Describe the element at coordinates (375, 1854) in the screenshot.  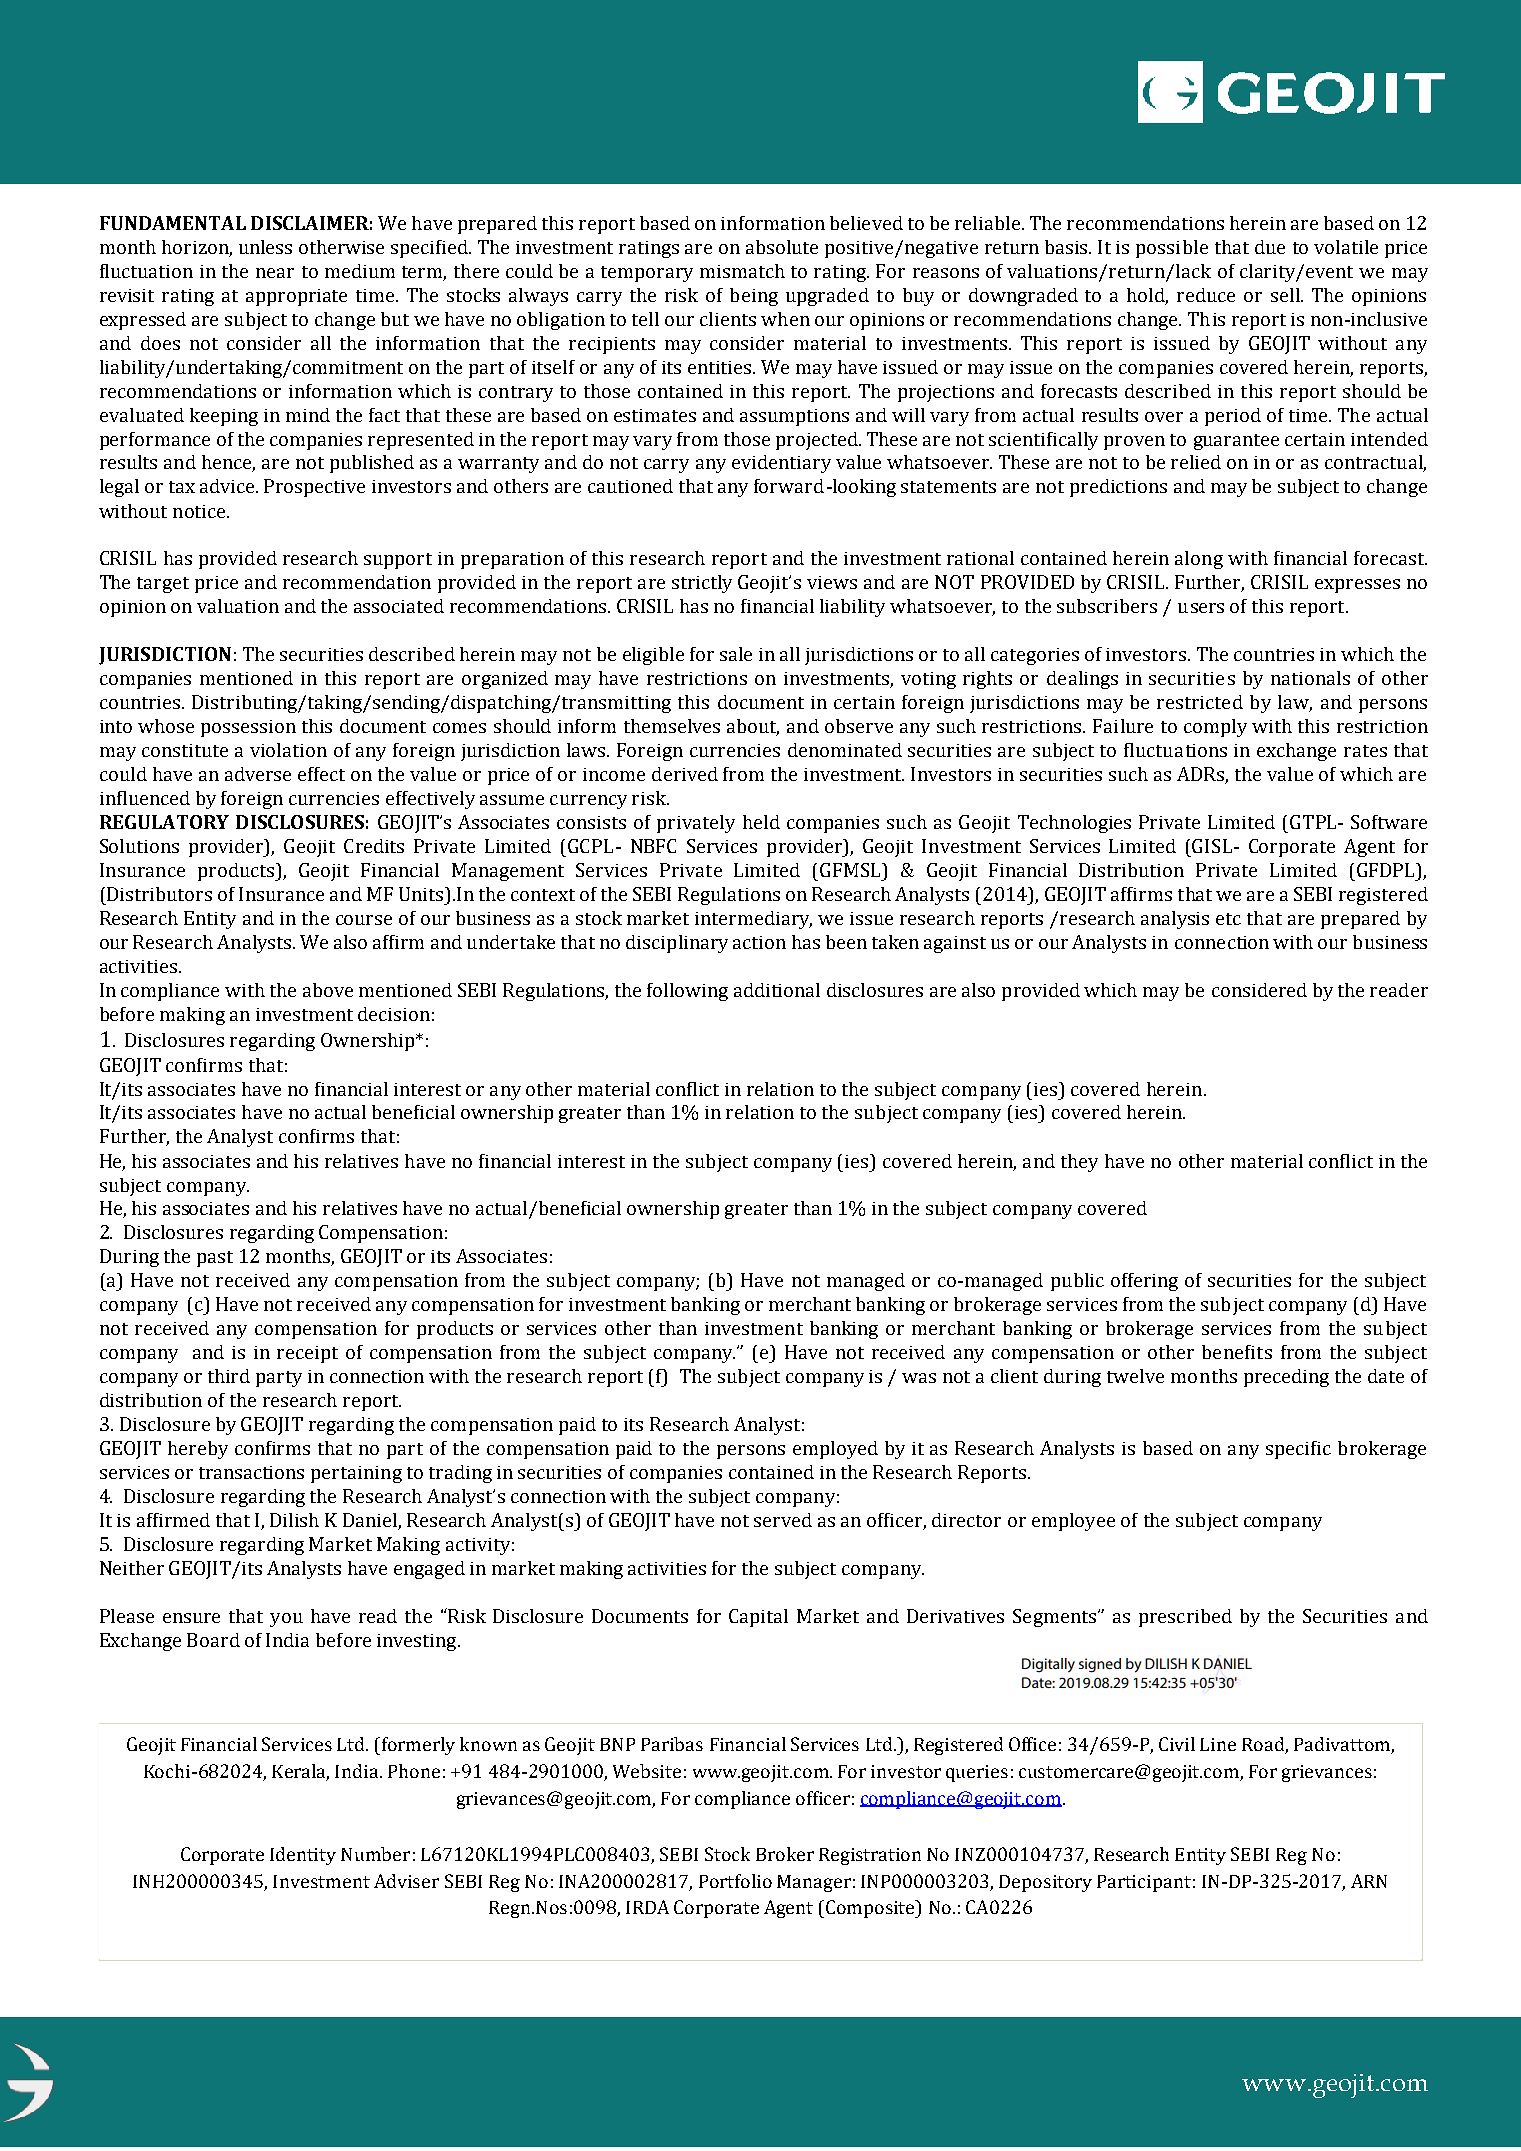
I see `Number` at that location.
